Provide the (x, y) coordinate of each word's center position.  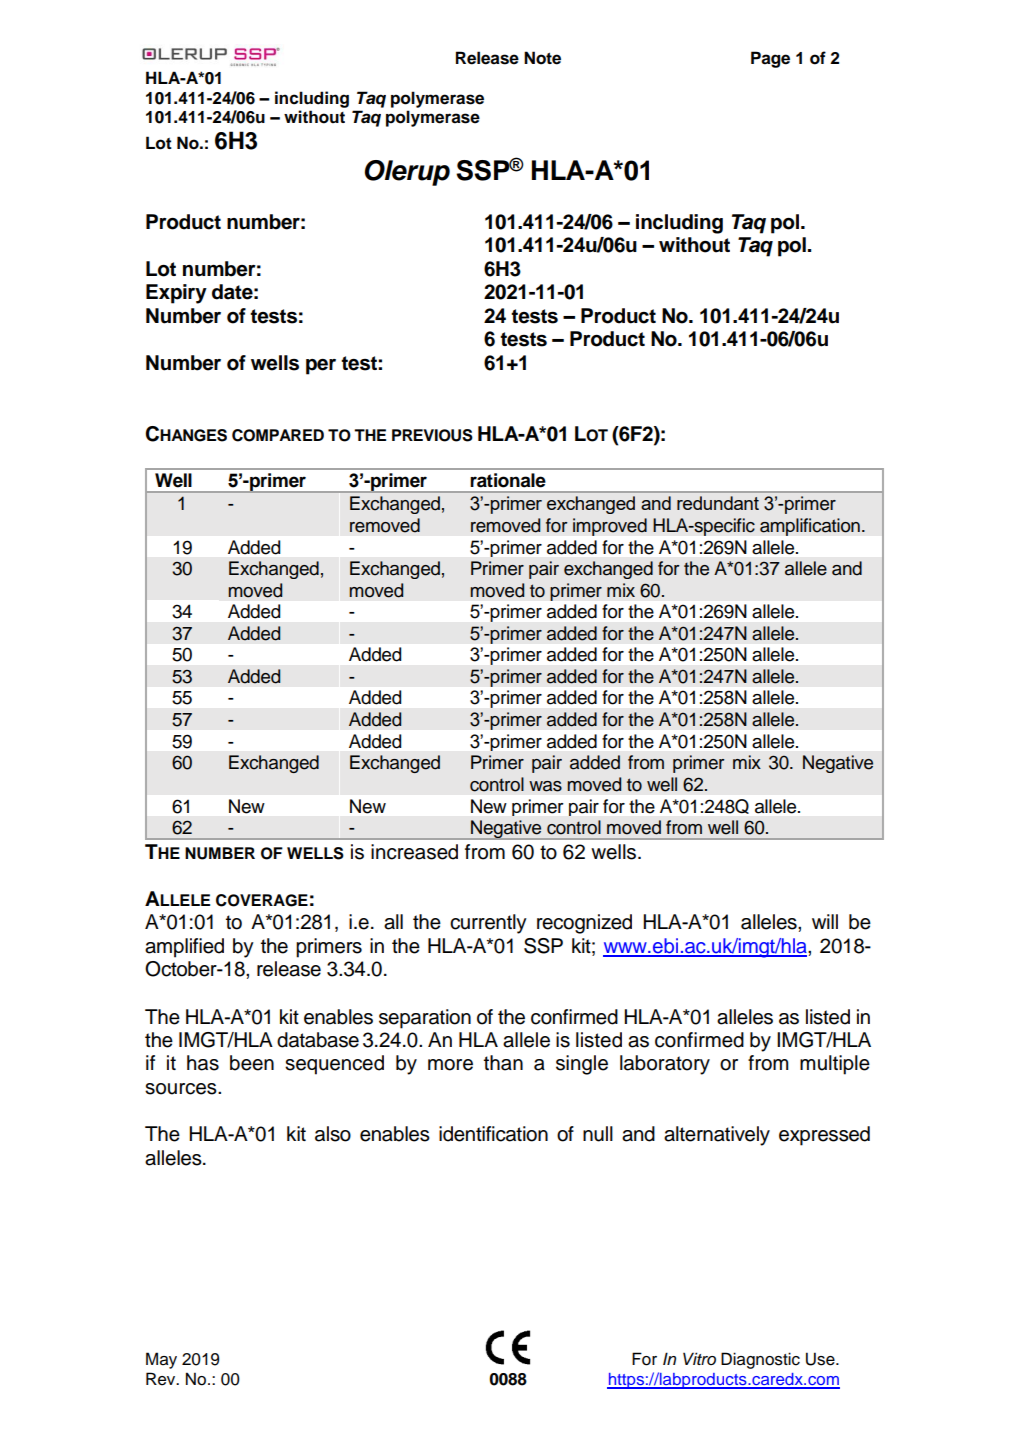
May (161, 1360)
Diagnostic (760, 1360)
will (825, 921)
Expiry (176, 294)
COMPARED (278, 435)
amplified (184, 948)
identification (493, 1134)
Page (770, 59)
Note (542, 58)
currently (488, 924)
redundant (718, 503)
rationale (508, 480)
